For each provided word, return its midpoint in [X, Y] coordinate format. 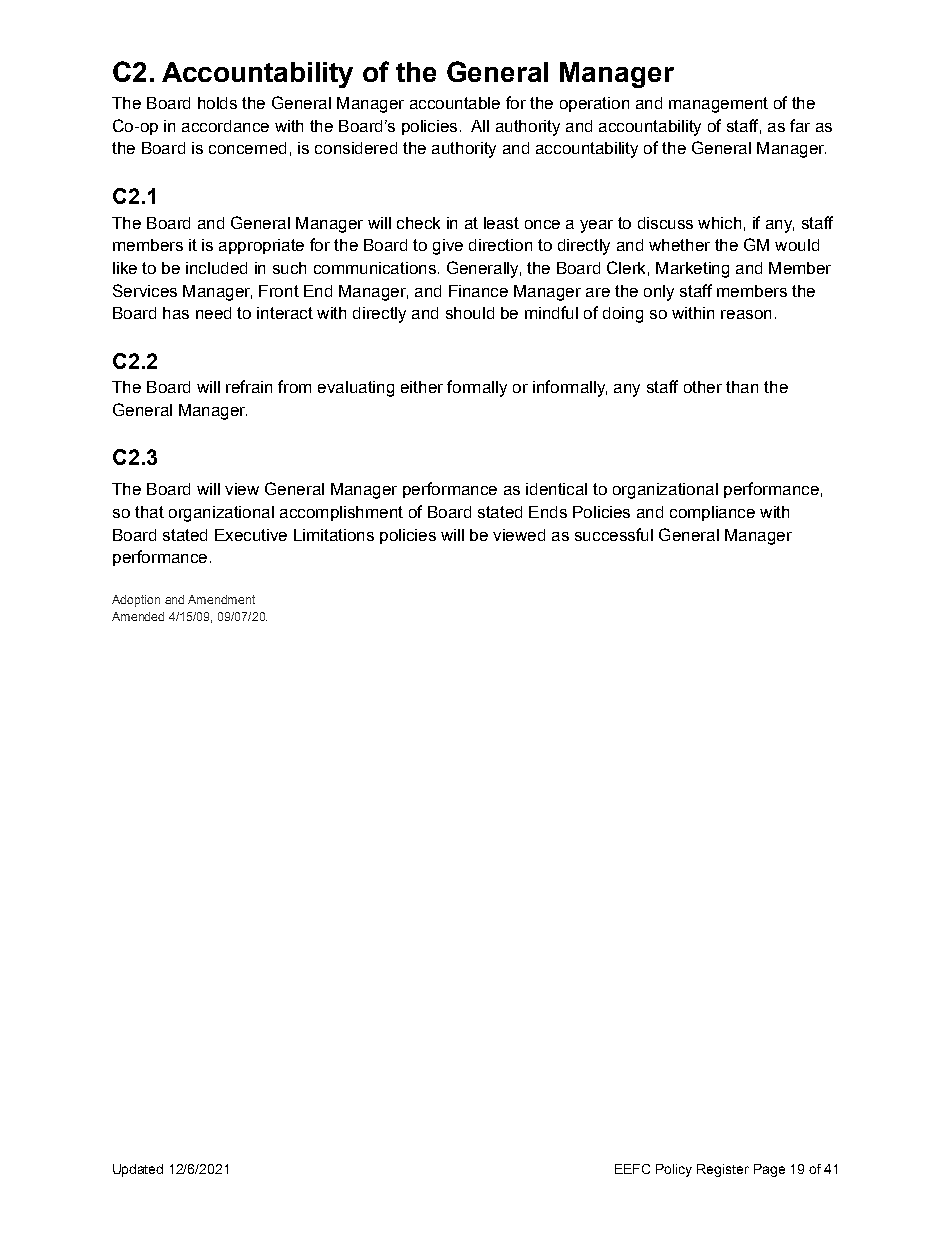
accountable [455, 103]
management [718, 105]
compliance [712, 513]
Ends [548, 512]
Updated [138, 1170]
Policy [674, 1170]
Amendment [221, 599]
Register [723, 1170]
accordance [225, 126]
